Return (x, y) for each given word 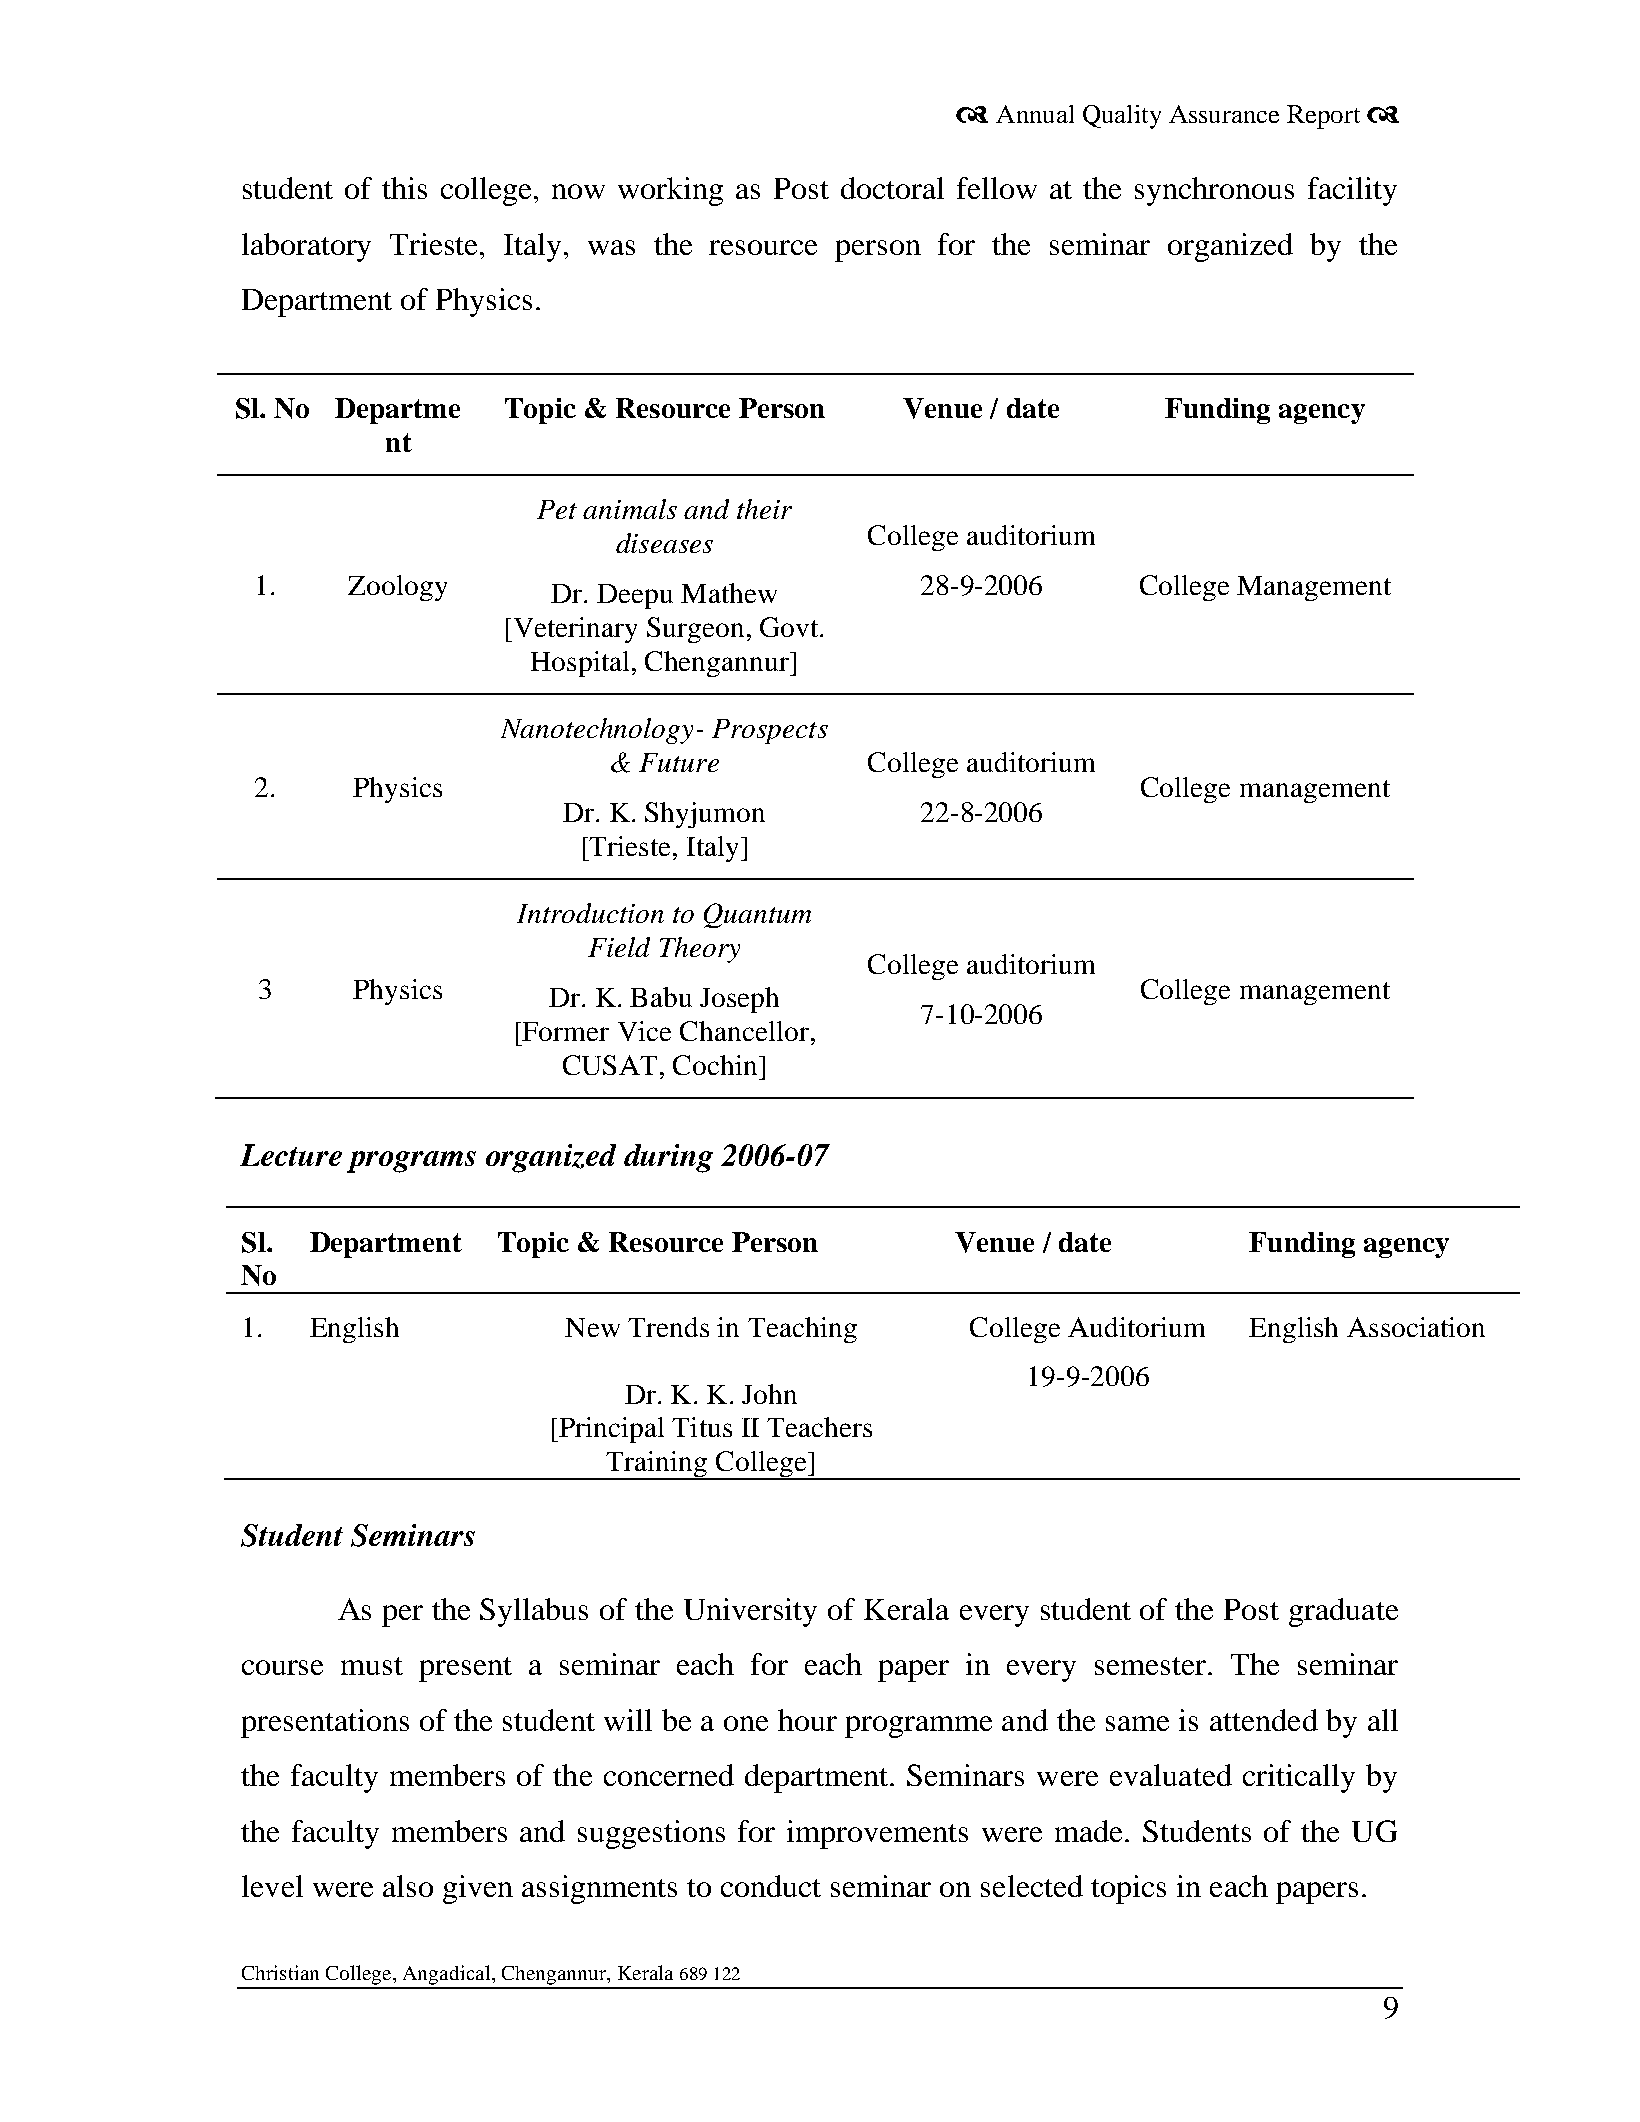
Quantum (757, 915)
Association (1416, 1327)
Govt (790, 627)
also (408, 1886)
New (592, 1327)
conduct (771, 1886)
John (769, 1394)
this (404, 188)
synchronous (1214, 191)
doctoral (892, 188)
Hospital (580, 664)
